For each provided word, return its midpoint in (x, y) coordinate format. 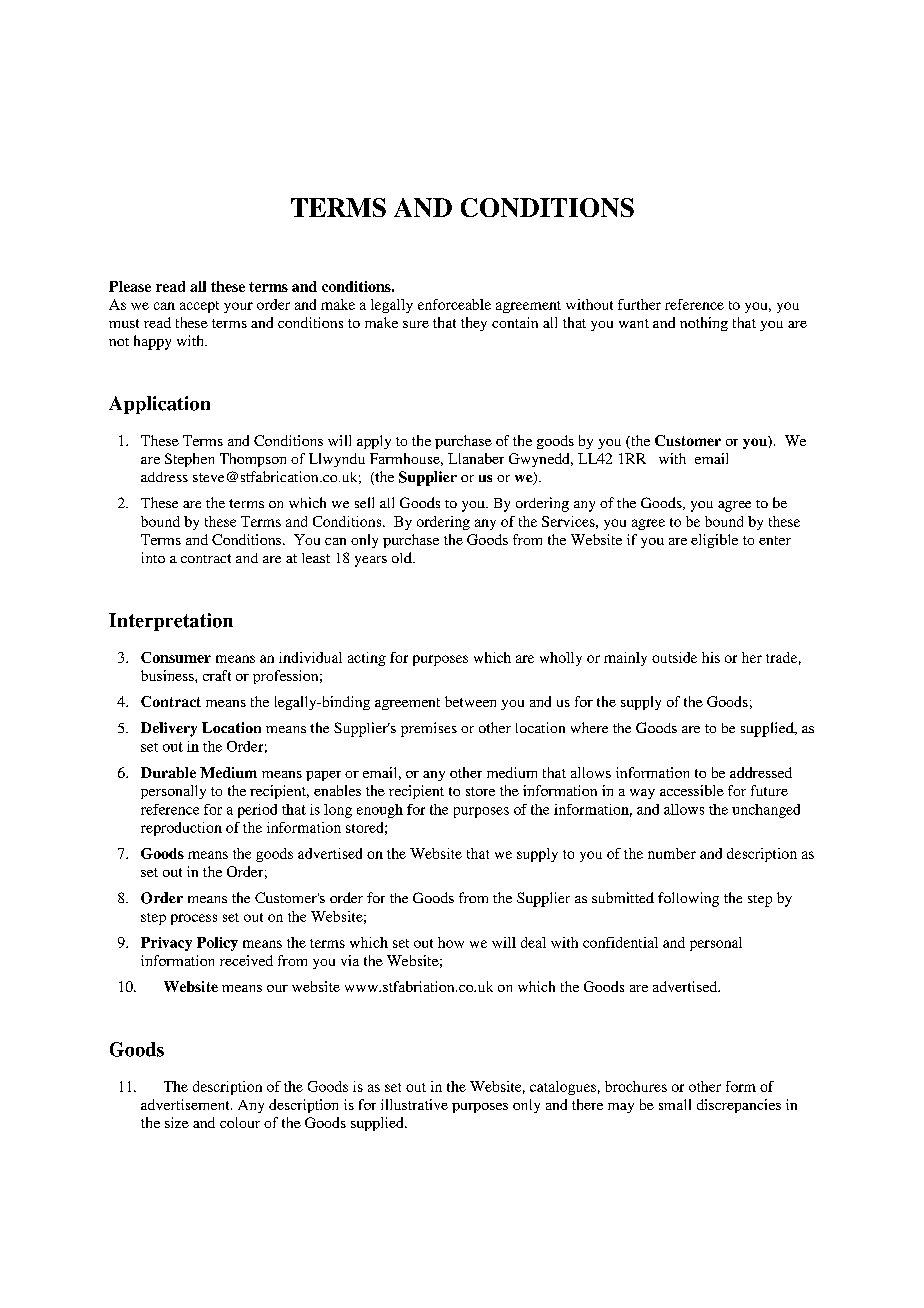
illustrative (414, 1104)
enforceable (454, 304)
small (675, 1104)
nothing (704, 324)
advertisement (186, 1104)
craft (217, 675)
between (470, 701)
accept (199, 307)
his (711, 657)
